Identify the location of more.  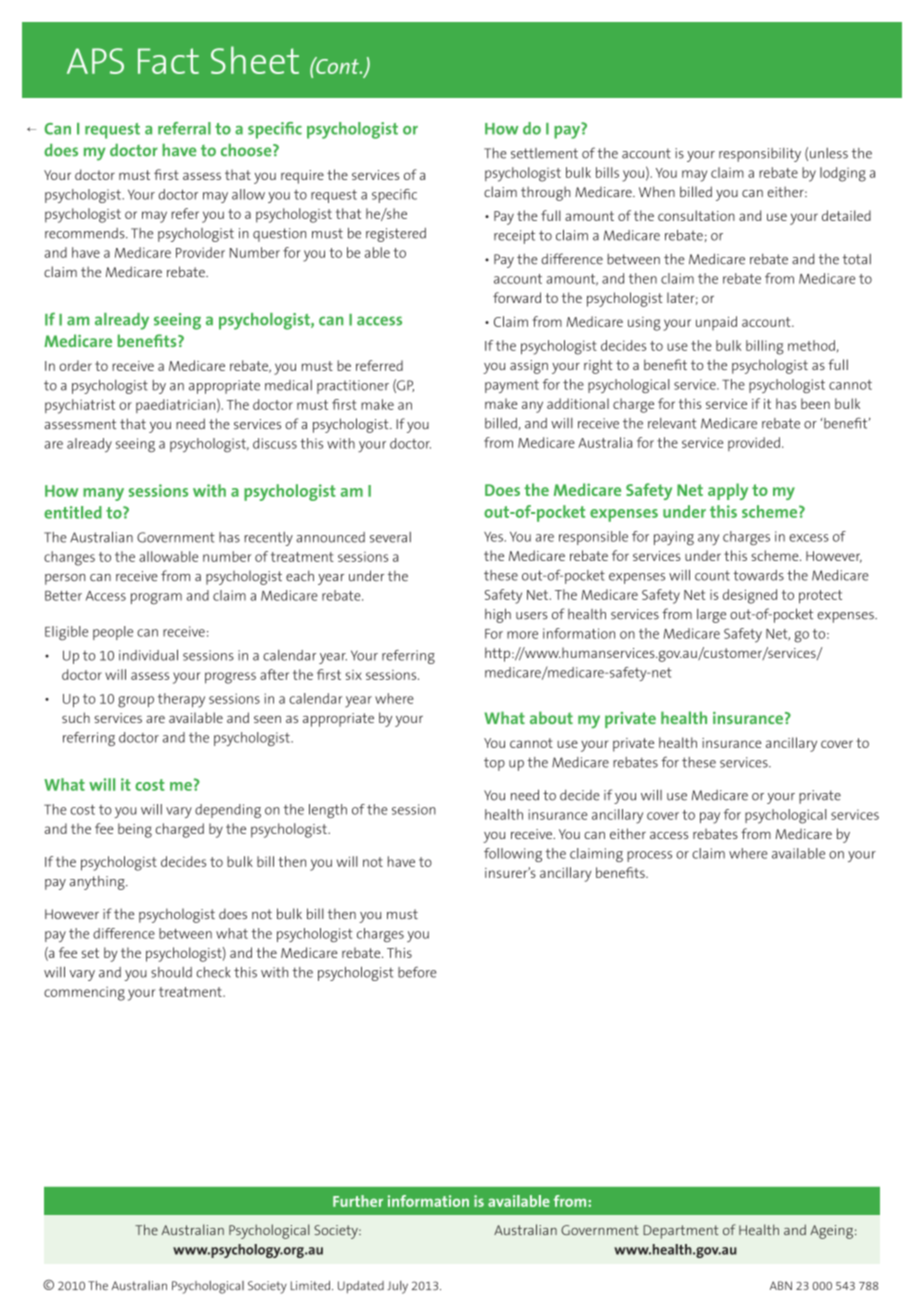
(522, 635).
